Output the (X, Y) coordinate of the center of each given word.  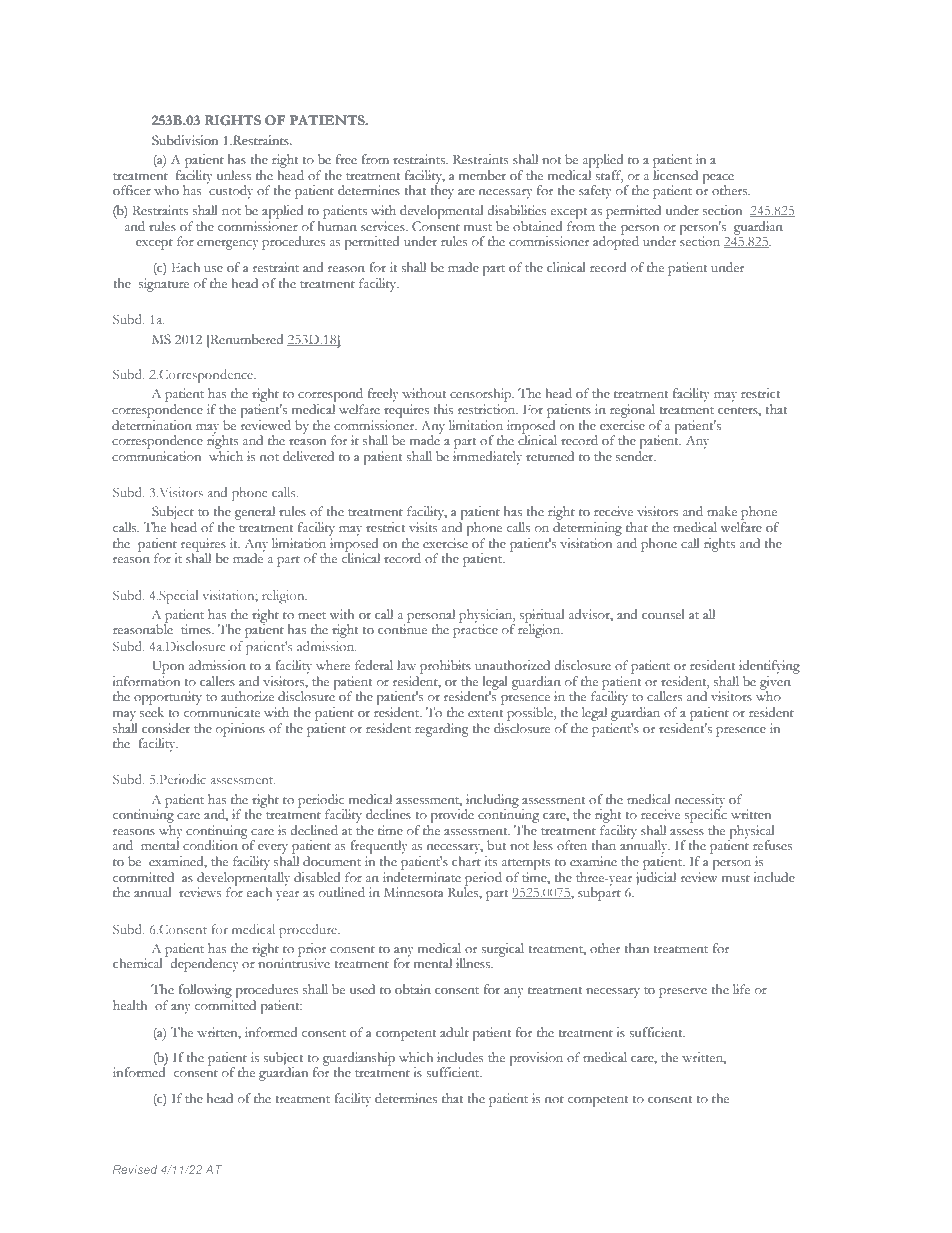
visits (423, 527)
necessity (700, 802)
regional (632, 411)
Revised (135, 1169)
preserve (683, 993)
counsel (663, 614)
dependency (204, 965)
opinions (240, 730)
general (255, 513)
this (443, 409)
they (442, 191)
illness (474, 963)
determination (152, 425)
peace (718, 180)
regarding (441, 730)
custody (230, 191)
